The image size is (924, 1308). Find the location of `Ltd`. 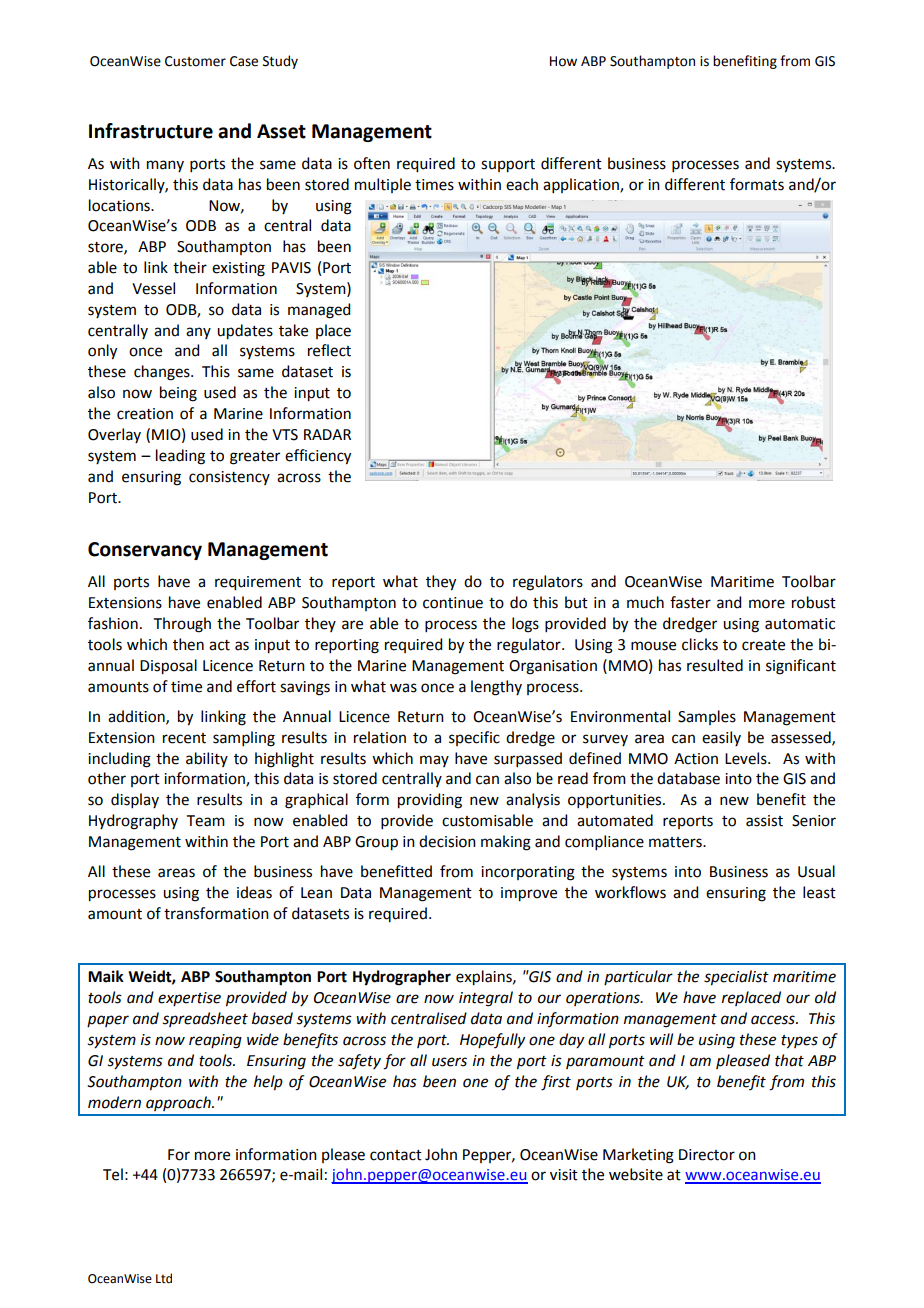

Ltd is located at coordinates (164, 1278).
